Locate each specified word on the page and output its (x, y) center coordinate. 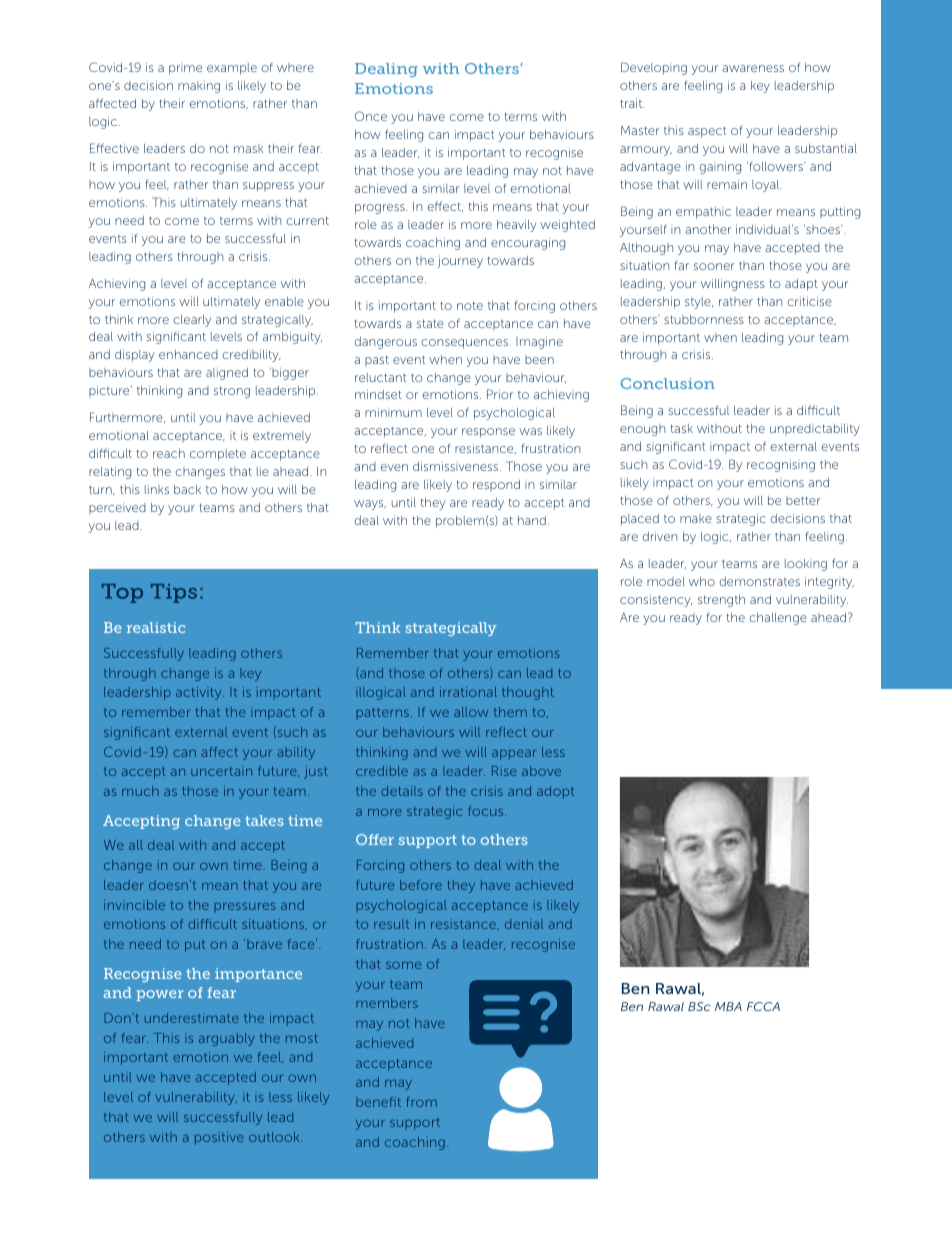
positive (219, 1138)
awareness (753, 68)
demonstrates (759, 581)
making (199, 87)
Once (371, 116)
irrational (468, 692)
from (421, 1102)
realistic (156, 627)
